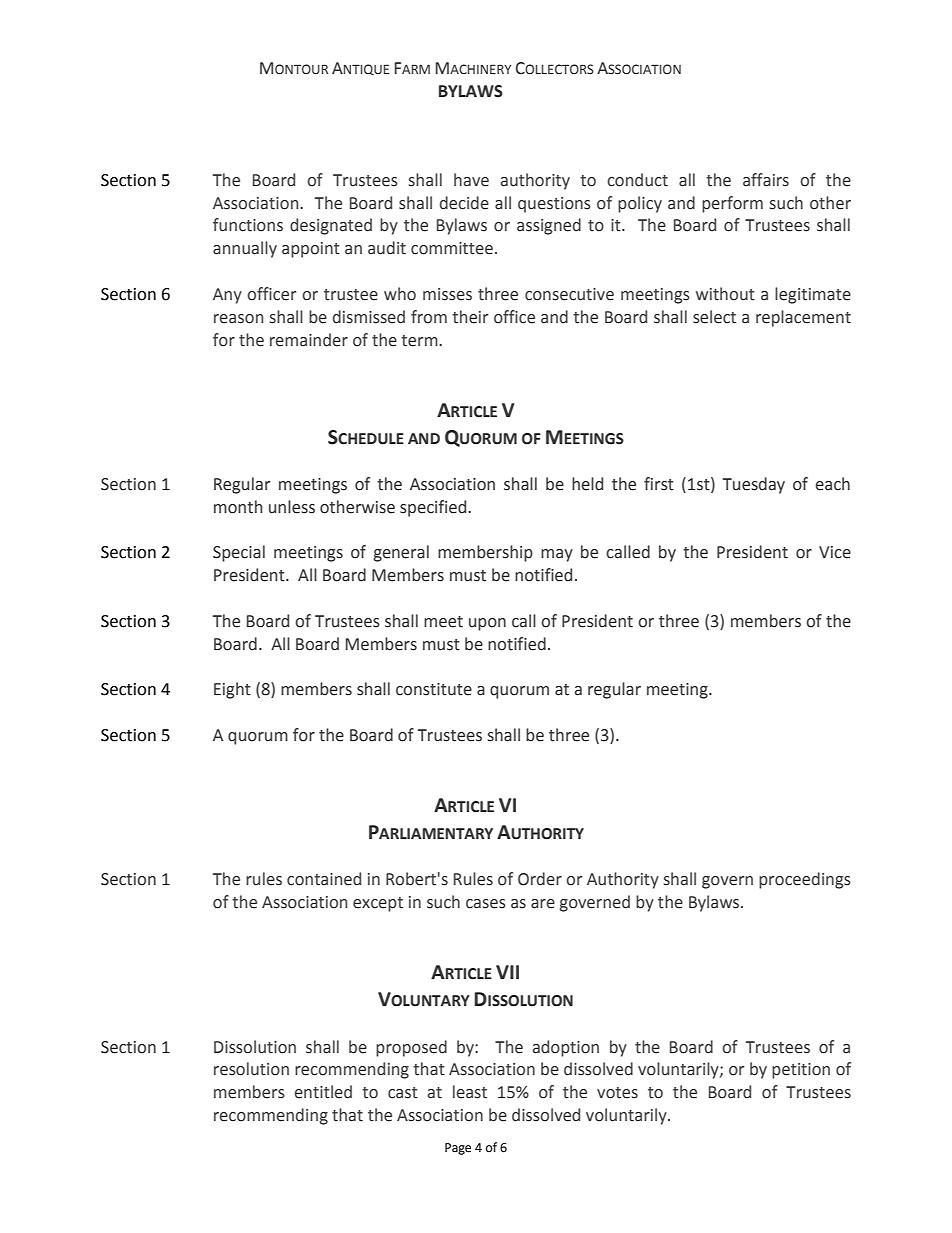  Describe the element at coordinates (805, 880) in the document. I see `proceedings` at that location.
